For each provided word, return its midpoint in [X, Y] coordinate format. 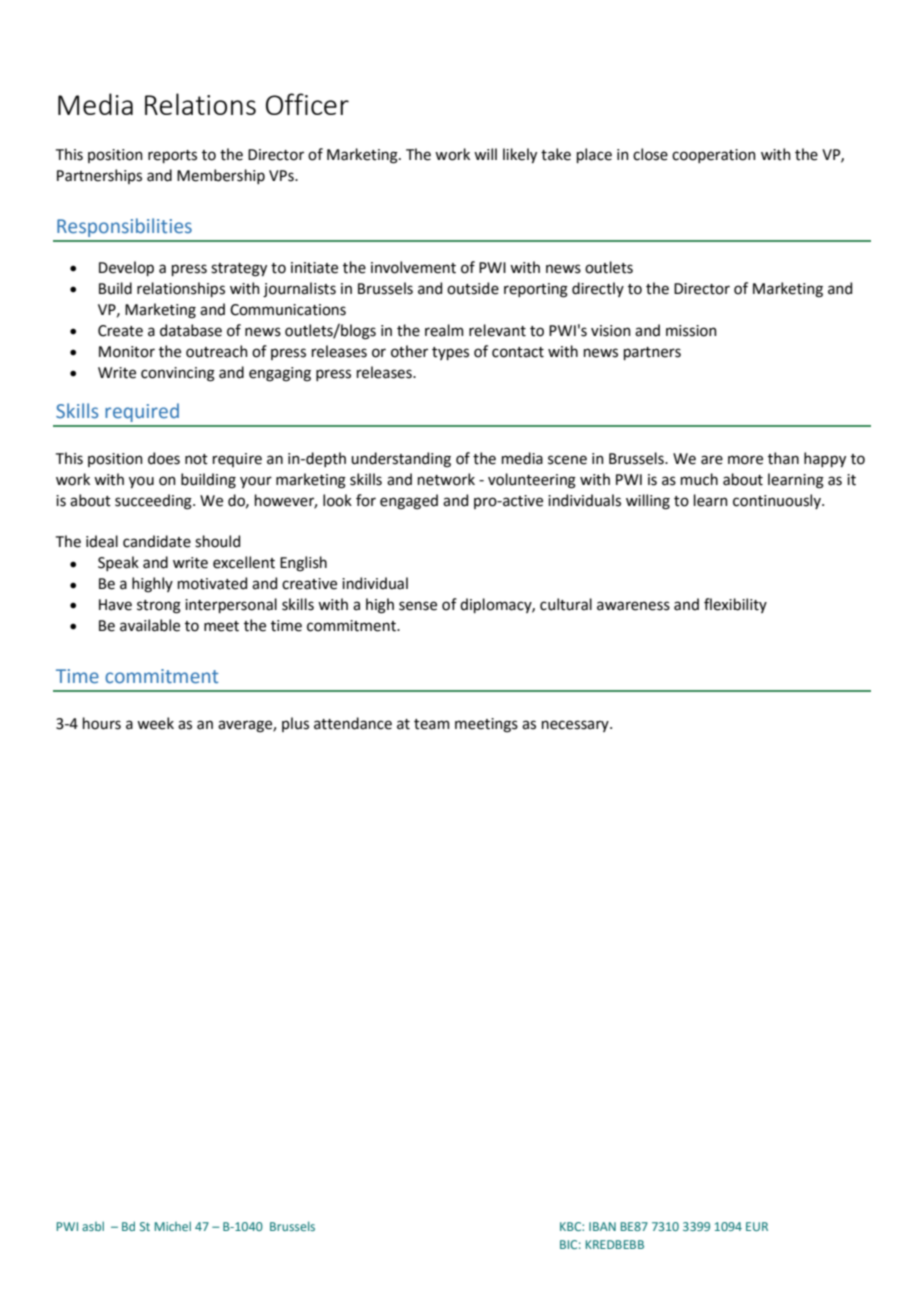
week [155, 723]
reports [172, 156]
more [745, 460]
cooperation [714, 156]
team [432, 724]
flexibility [735, 605]
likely [520, 155]
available [150, 625]
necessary [576, 726]
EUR [757, 1226]
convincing [178, 374]
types [450, 353]
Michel [173, 1226]
